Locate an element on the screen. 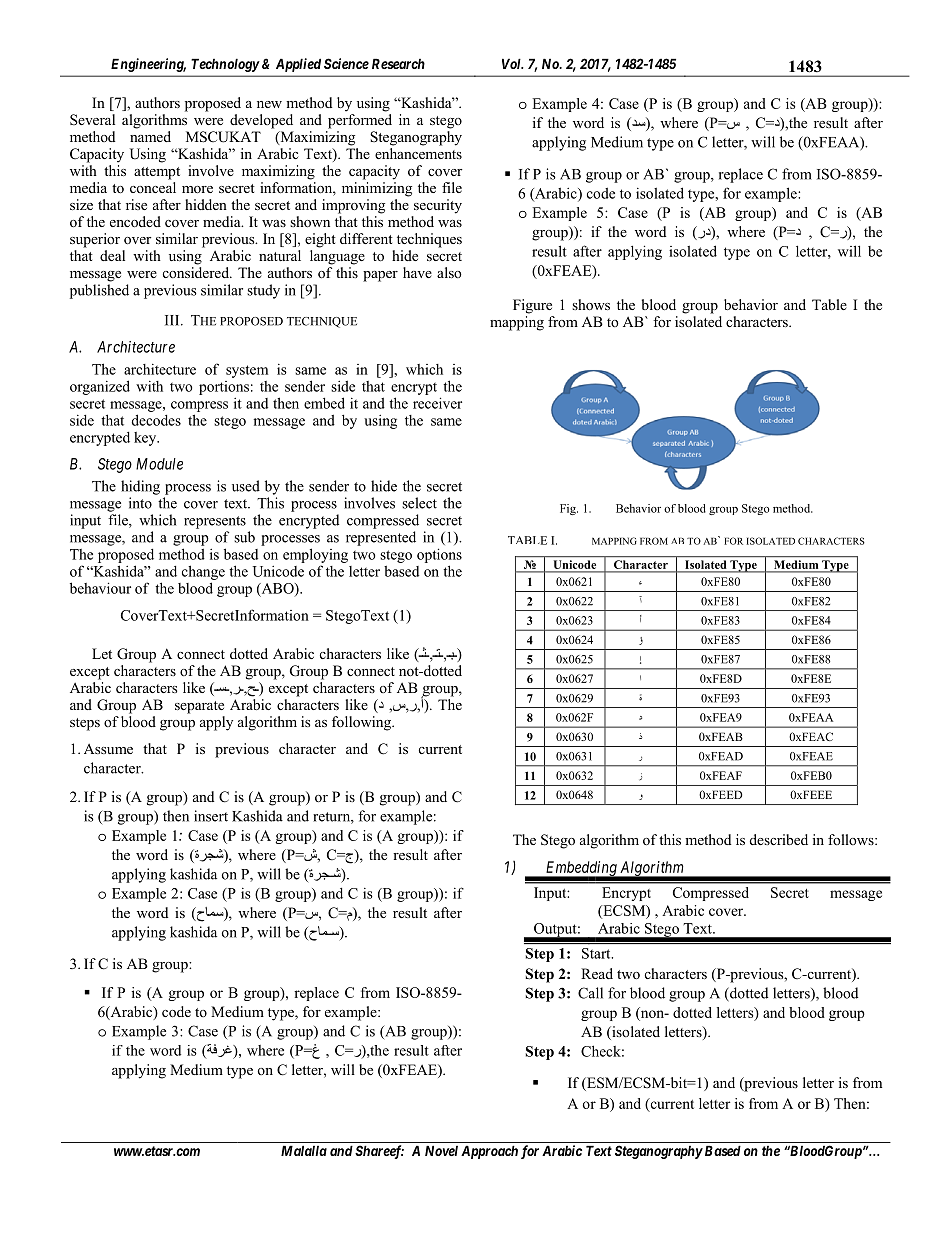 The height and width of the screenshot is (1233, 952). insert is located at coordinates (211, 816).
